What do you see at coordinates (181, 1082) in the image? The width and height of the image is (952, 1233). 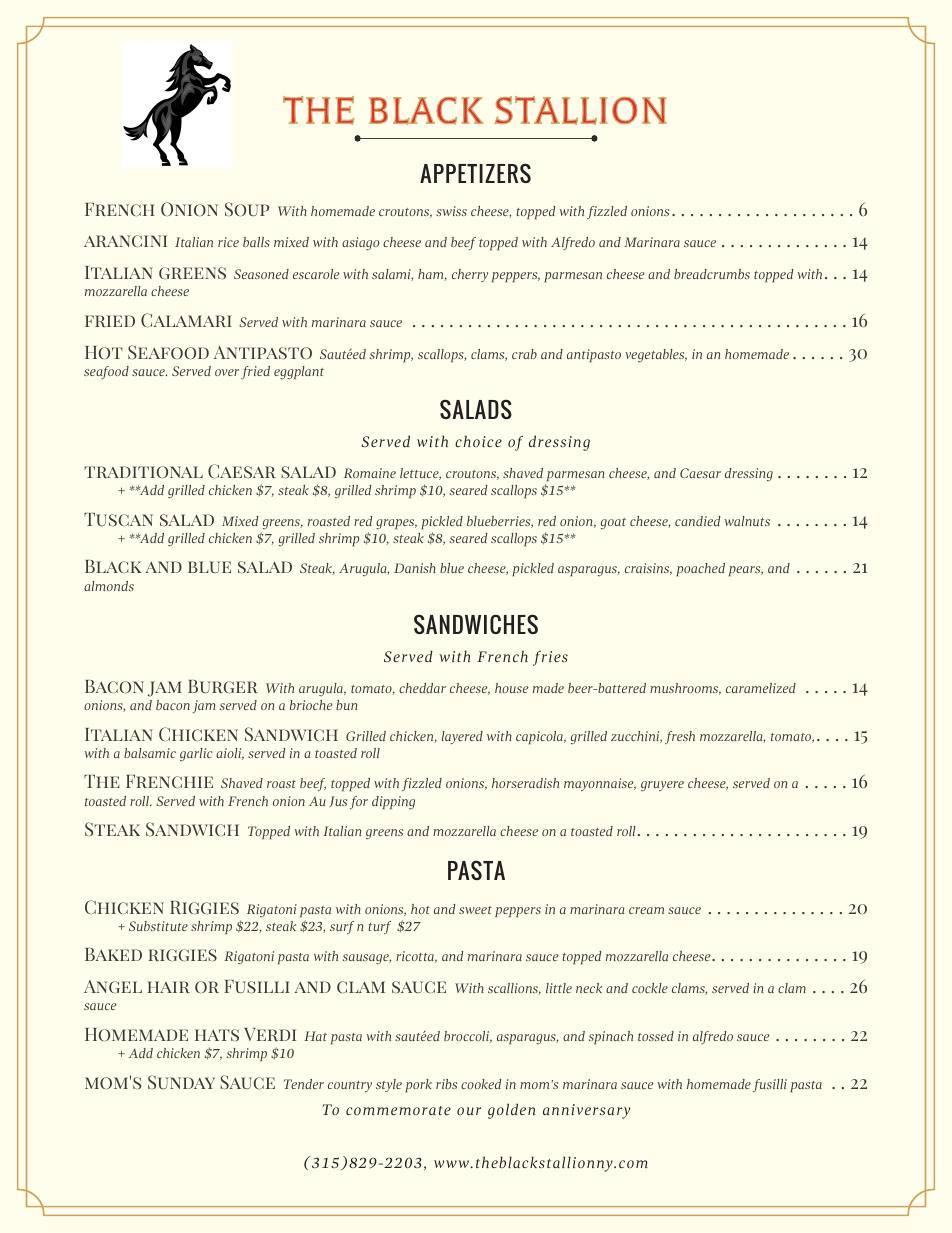 I see `Sunday` at bounding box center [181, 1082].
